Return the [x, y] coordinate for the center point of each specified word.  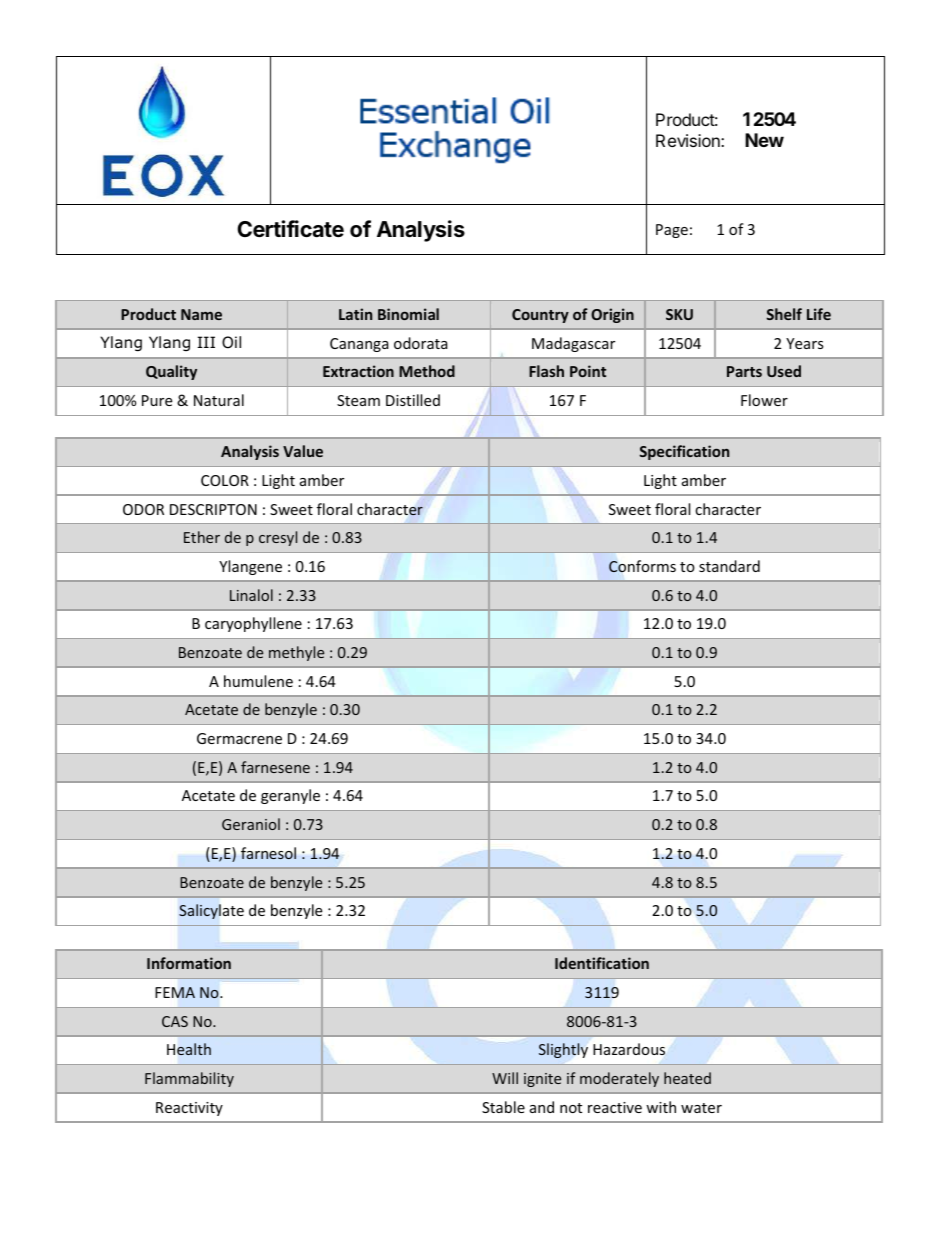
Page [672, 231]
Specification [684, 452]
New [764, 140]
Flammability [189, 1079]
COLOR [225, 480]
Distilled [413, 400]
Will [505, 1078]
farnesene [275, 767]
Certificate [290, 229]
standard [729, 566]
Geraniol [251, 824]
